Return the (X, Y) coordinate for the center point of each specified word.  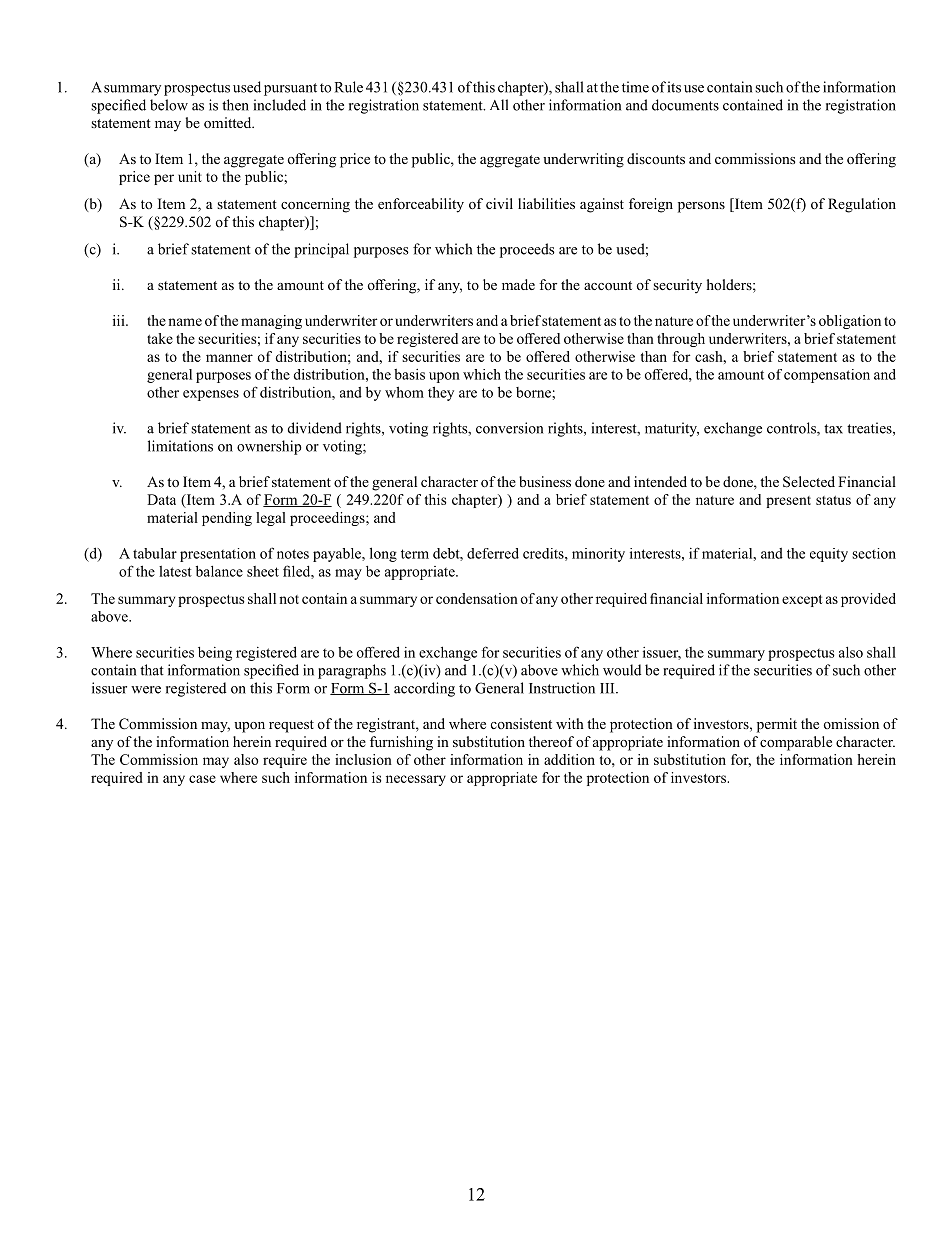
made (518, 284)
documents (685, 105)
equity (829, 555)
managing (271, 322)
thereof (551, 741)
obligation (850, 322)
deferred (493, 553)
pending (227, 519)
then (235, 105)
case (202, 779)
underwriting (583, 160)
